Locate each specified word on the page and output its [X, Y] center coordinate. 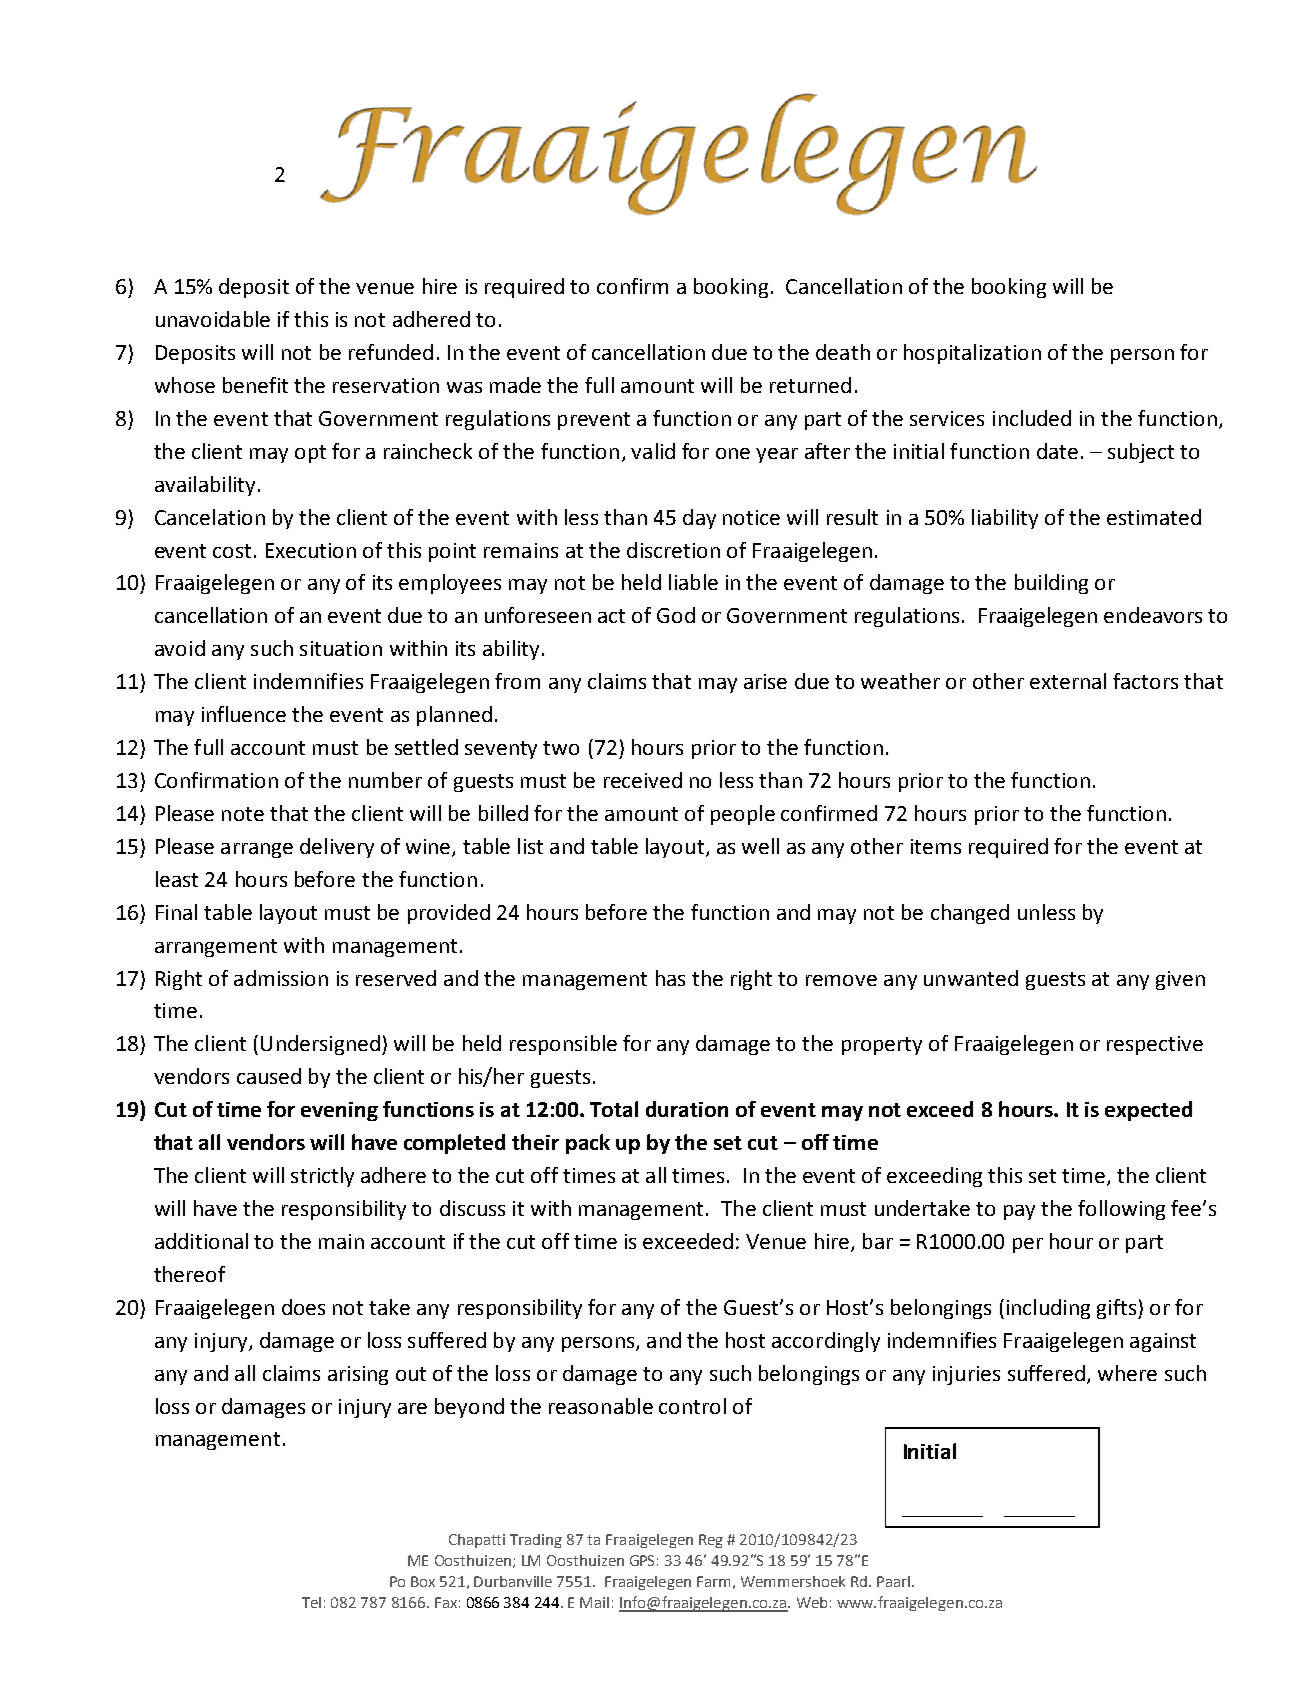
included [1032, 418]
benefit [255, 385]
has [670, 978]
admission [281, 978]
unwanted [971, 978]
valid [653, 451]
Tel [311, 1602]
